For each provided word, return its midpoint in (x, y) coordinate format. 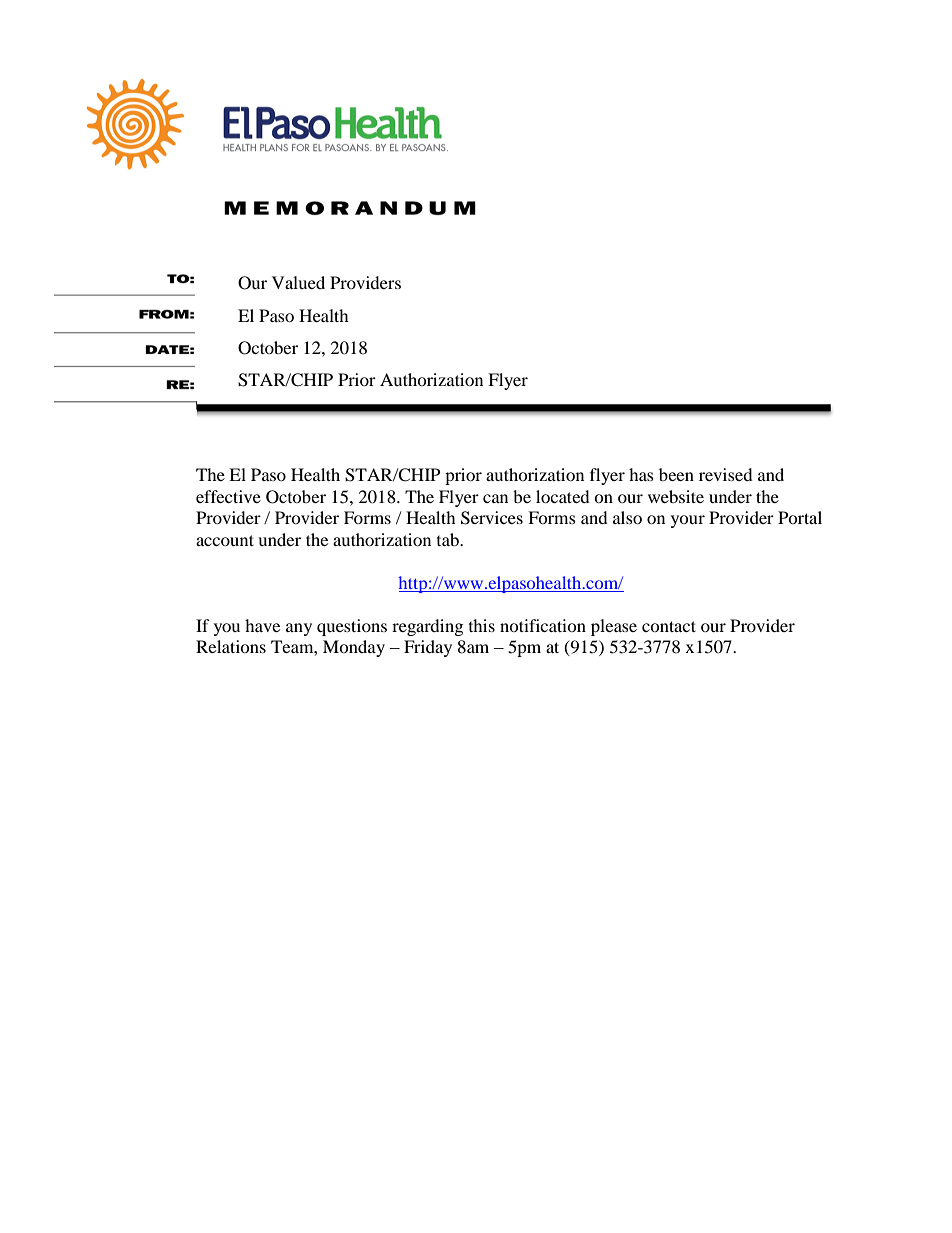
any (299, 629)
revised (726, 474)
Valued (298, 282)
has (641, 474)
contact (669, 626)
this (482, 625)
